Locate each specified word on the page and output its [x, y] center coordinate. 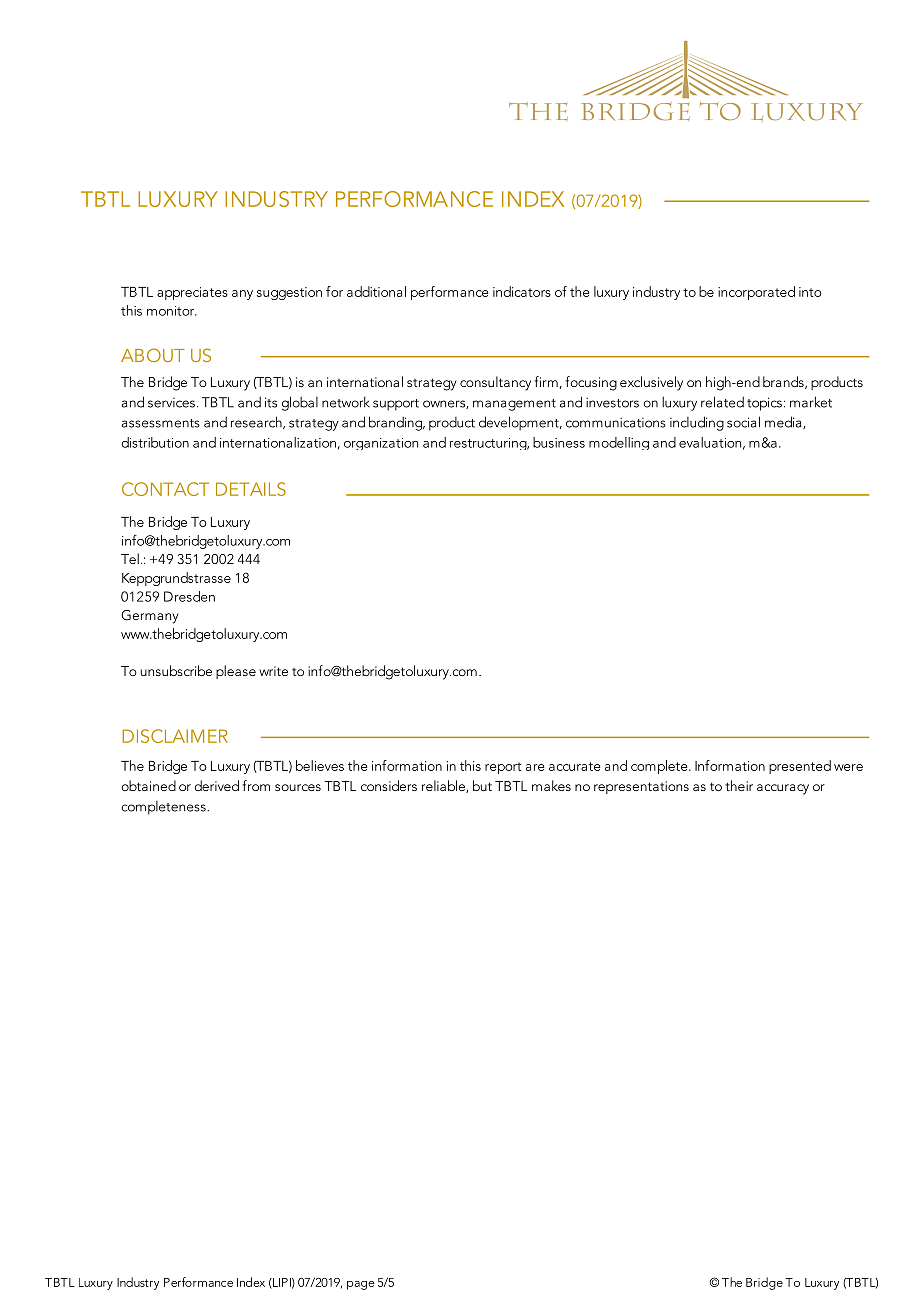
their [739, 785]
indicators [522, 291]
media [784, 422]
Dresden [189, 596]
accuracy [783, 789]
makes [551, 785]
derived [216, 785]
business [559, 442]
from [256, 785]
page [361, 1285]
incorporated [756, 293]
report [503, 768]
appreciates [192, 293]
